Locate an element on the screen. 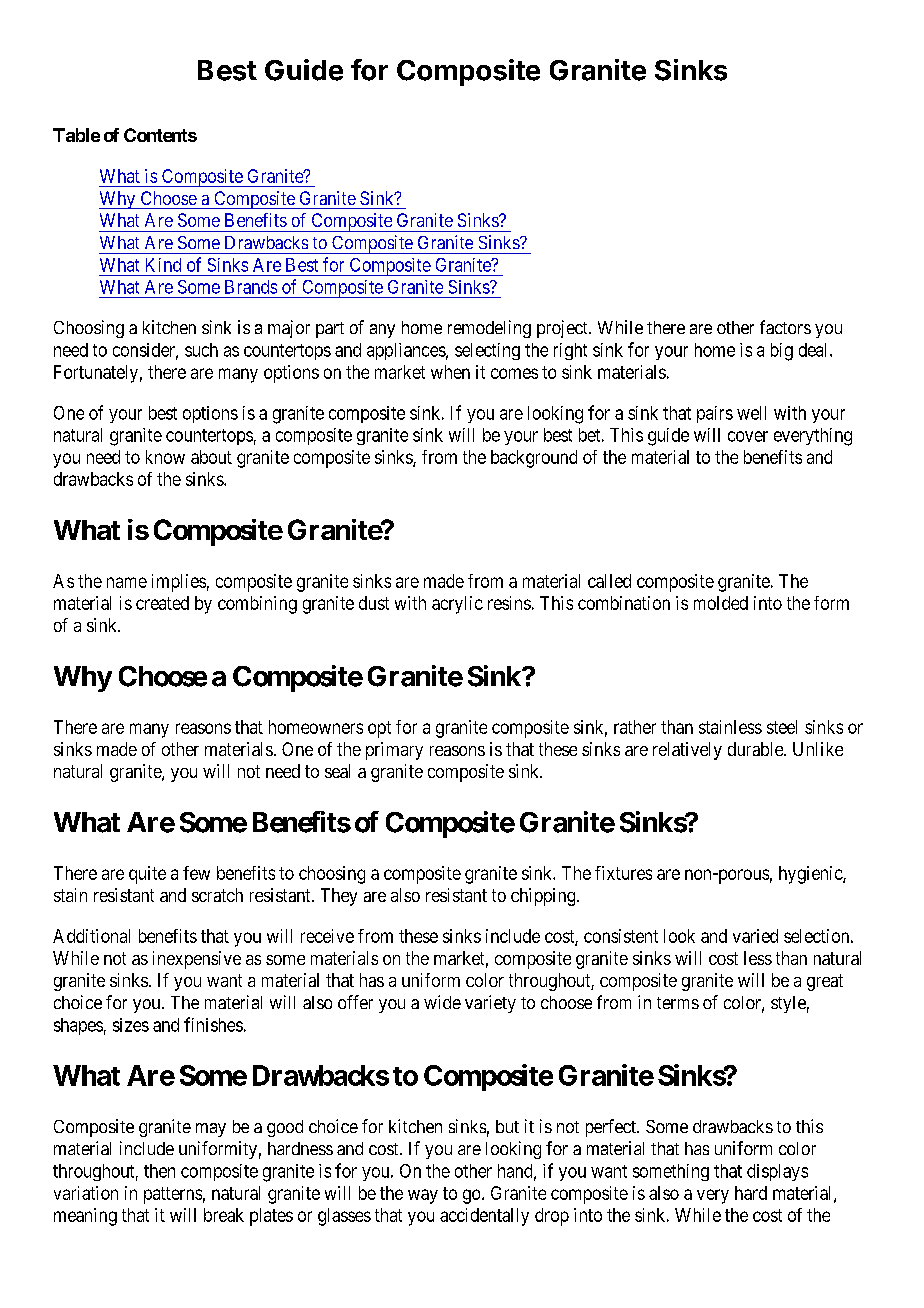 The height and width of the screenshot is (1308, 924). seal is located at coordinates (337, 771).
